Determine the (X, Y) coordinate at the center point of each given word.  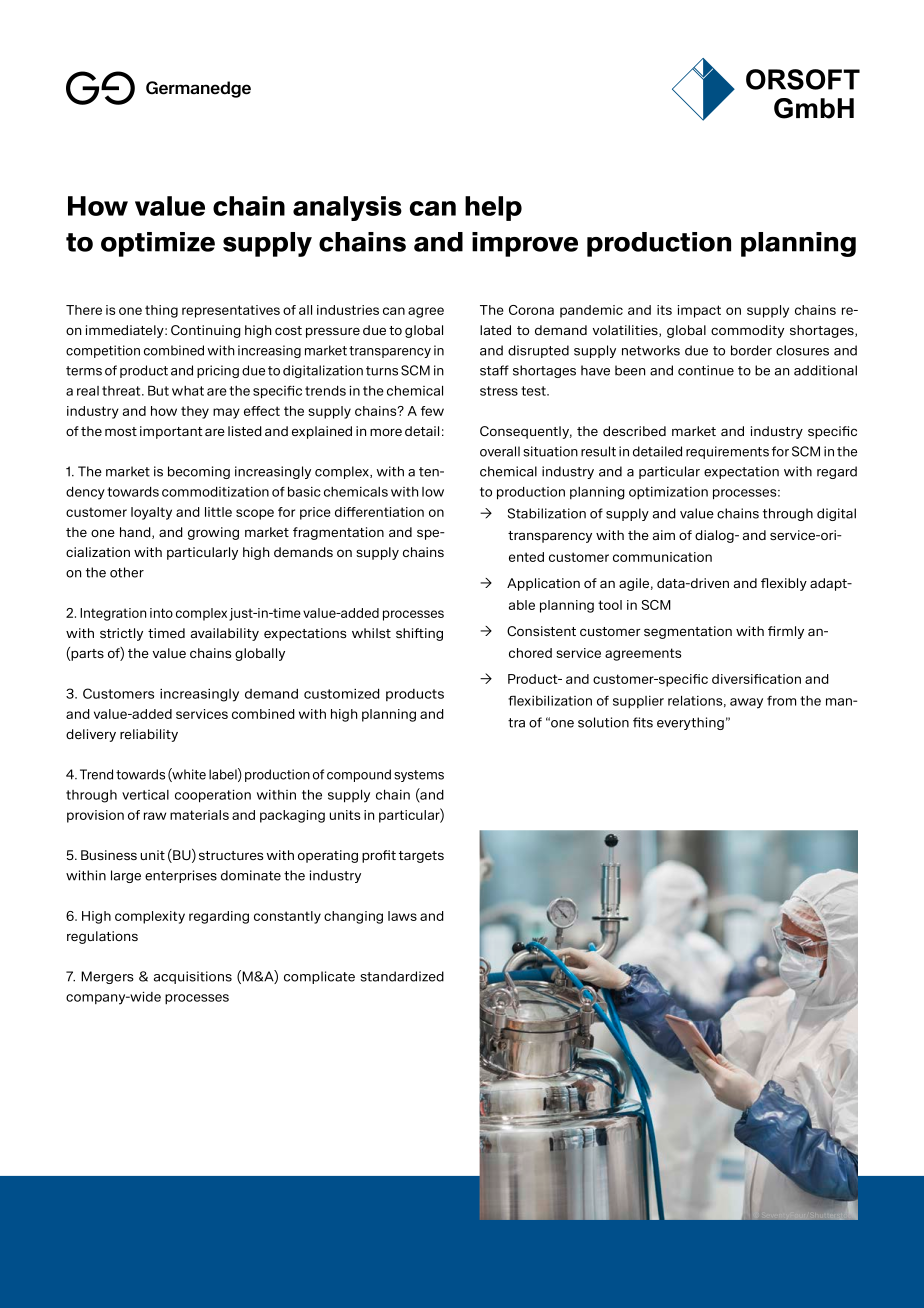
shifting (419, 634)
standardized (402, 976)
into (161, 613)
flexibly (784, 584)
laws (402, 916)
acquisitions (193, 977)
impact (699, 311)
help (493, 208)
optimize (158, 244)
